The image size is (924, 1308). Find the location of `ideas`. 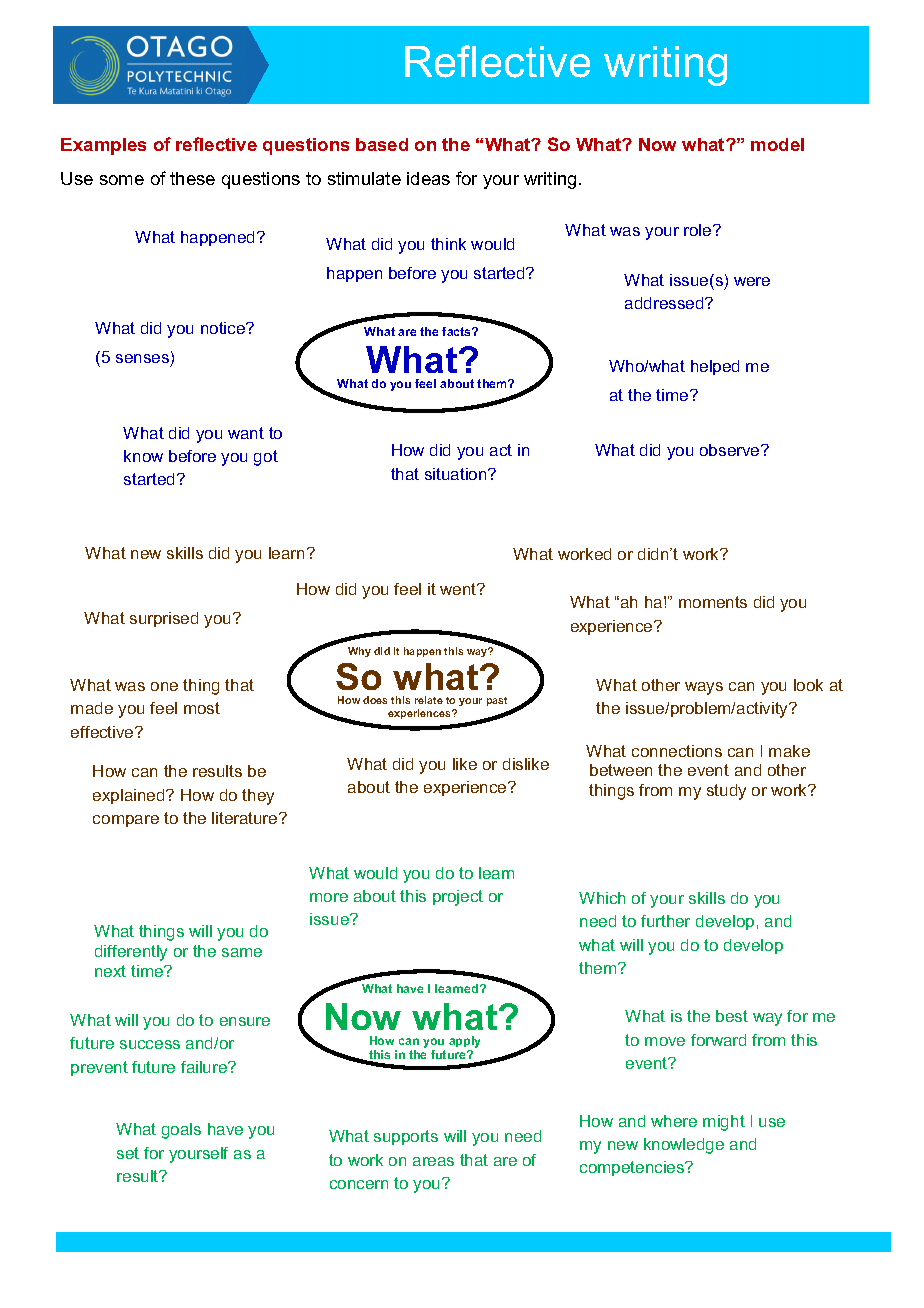

ideas is located at coordinates (428, 178).
